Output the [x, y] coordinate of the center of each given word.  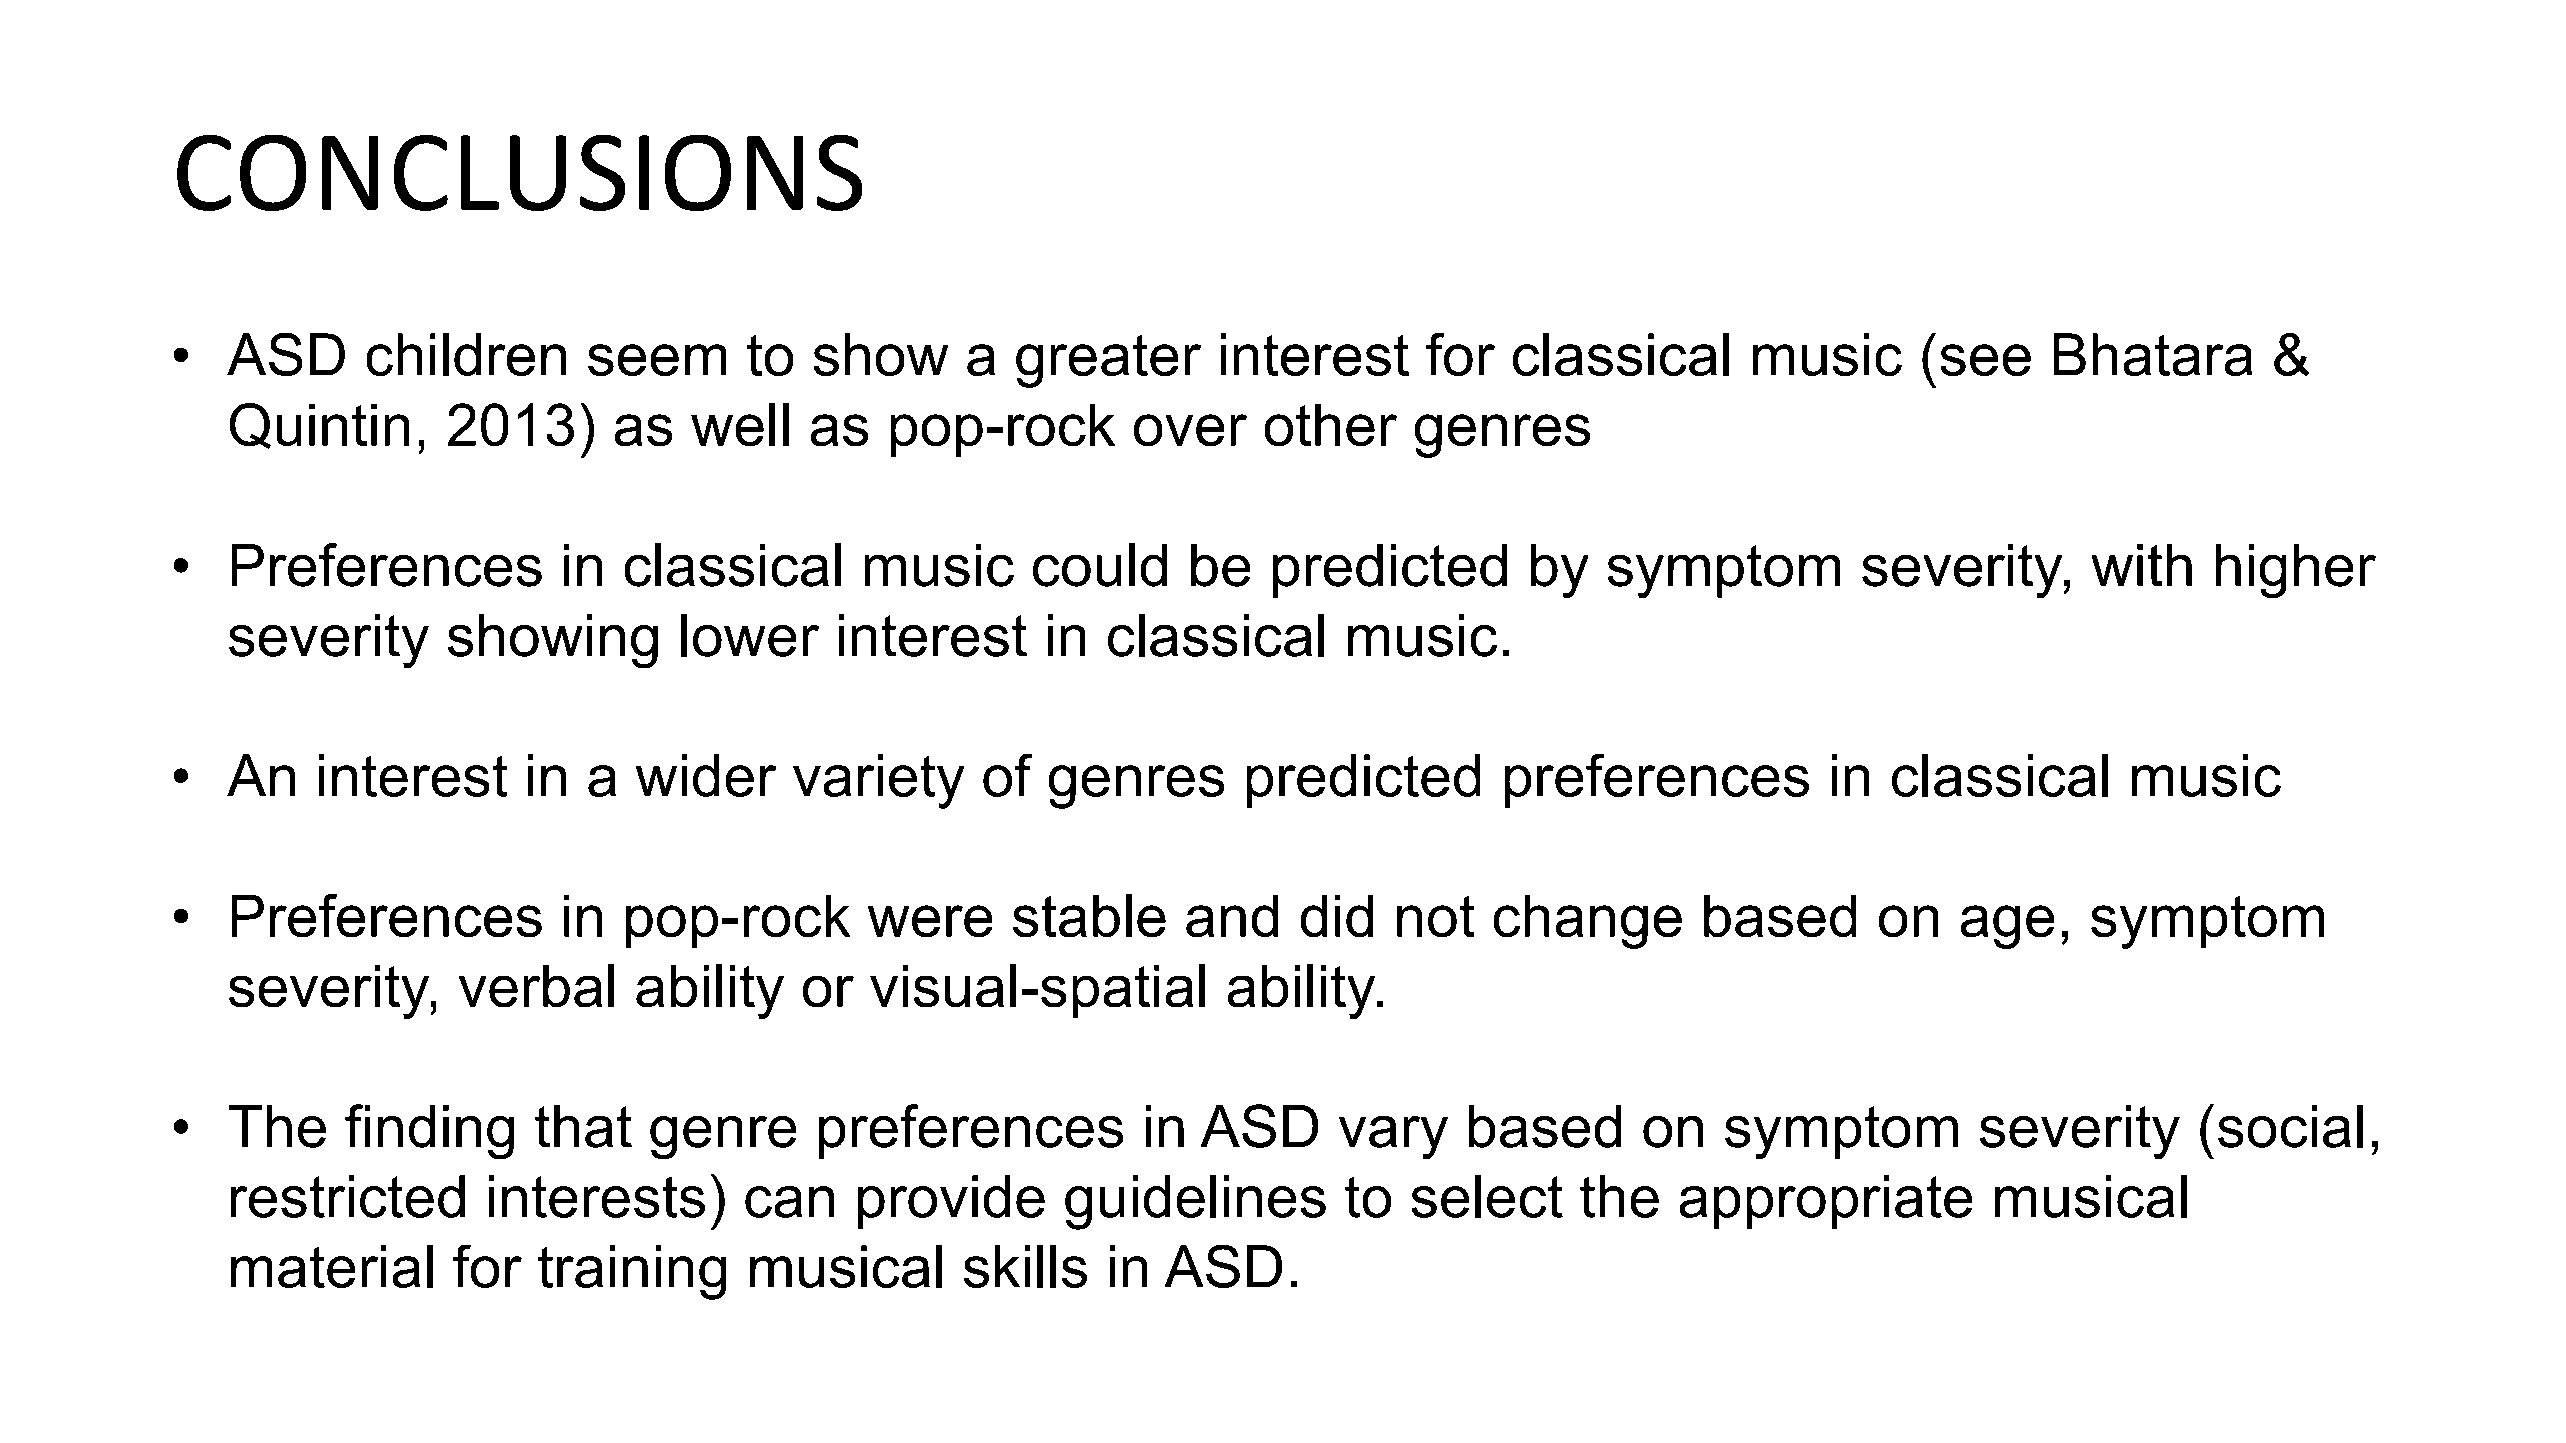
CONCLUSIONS [519, 173]
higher [2296, 571]
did [1337, 916]
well [740, 424]
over [1190, 430]
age [2007, 927]
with [2142, 565]
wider [706, 775]
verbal [536, 985]
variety [878, 781]
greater [1108, 361]
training [632, 1272]
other [1331, 425]
